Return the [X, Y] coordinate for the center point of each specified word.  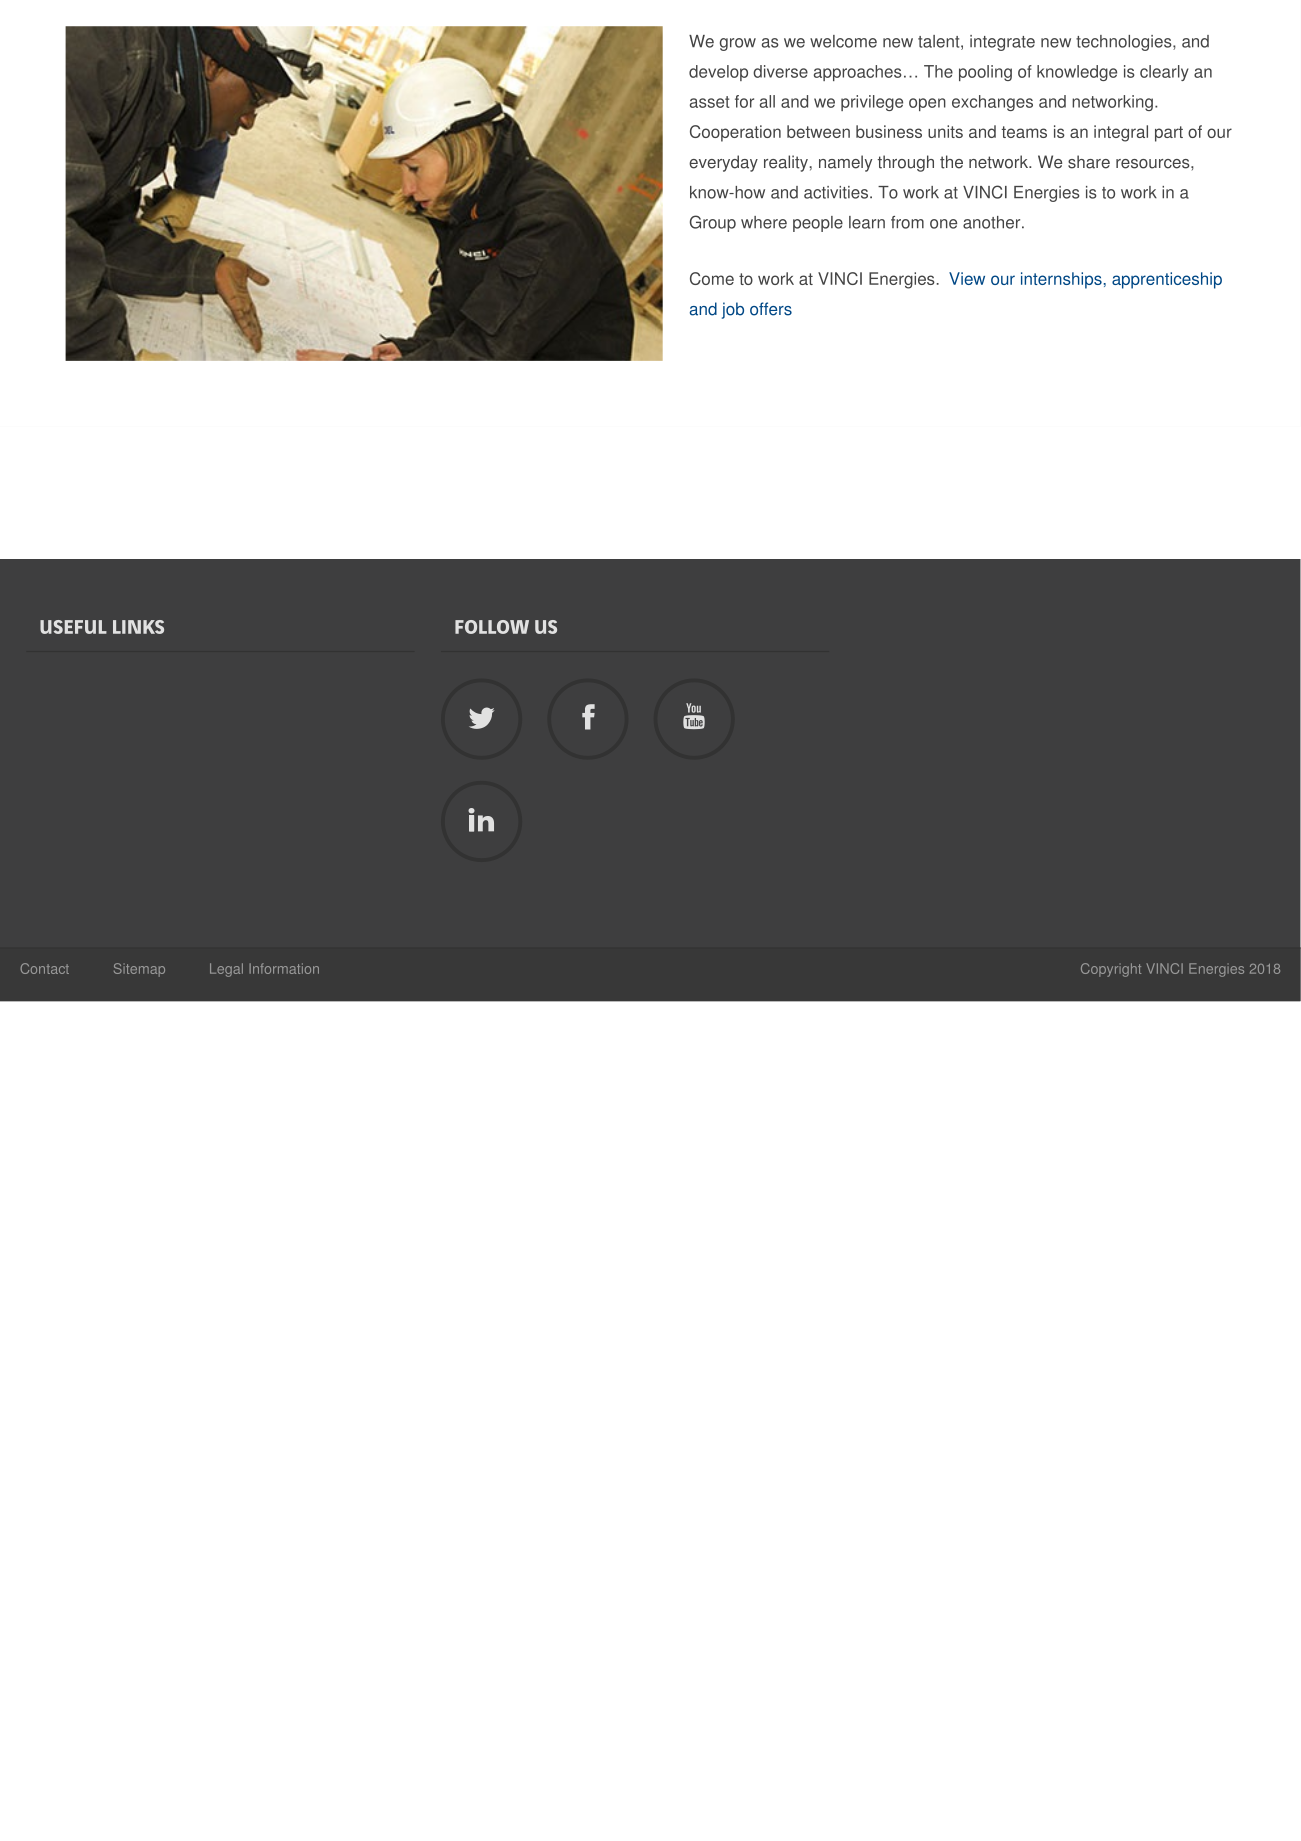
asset [710, 102]
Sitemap [139, 970]
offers [771, 309]
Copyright [1111, 970]
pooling [985, 73]
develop [718, 73]
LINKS [138, 627]
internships [1062, 280]
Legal [226, 970]
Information [284, 968]
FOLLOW [492, 627]
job [733, 310]
